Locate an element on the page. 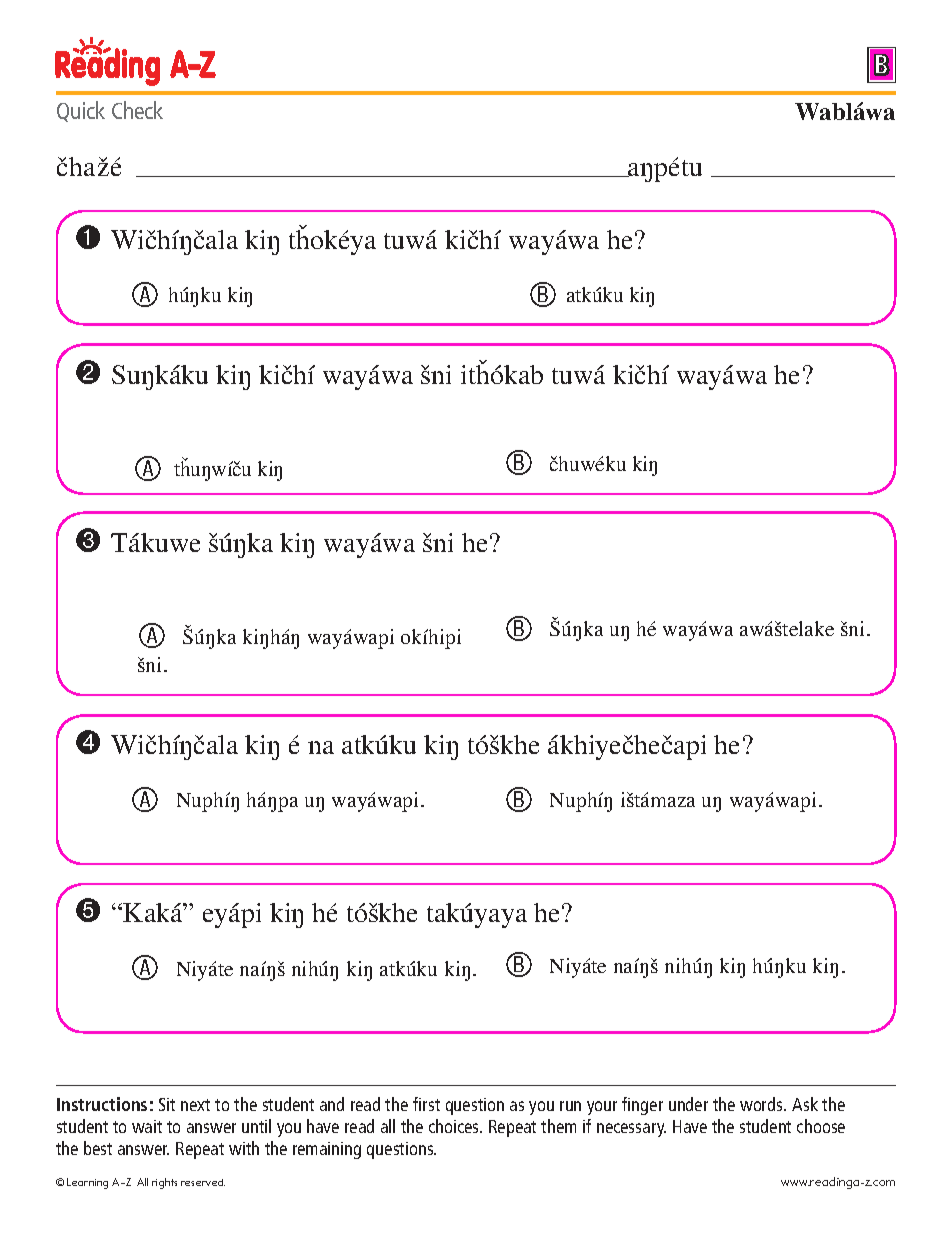 The image size is (952, 1233). Instructions is located at coordinates (102, 1104).
